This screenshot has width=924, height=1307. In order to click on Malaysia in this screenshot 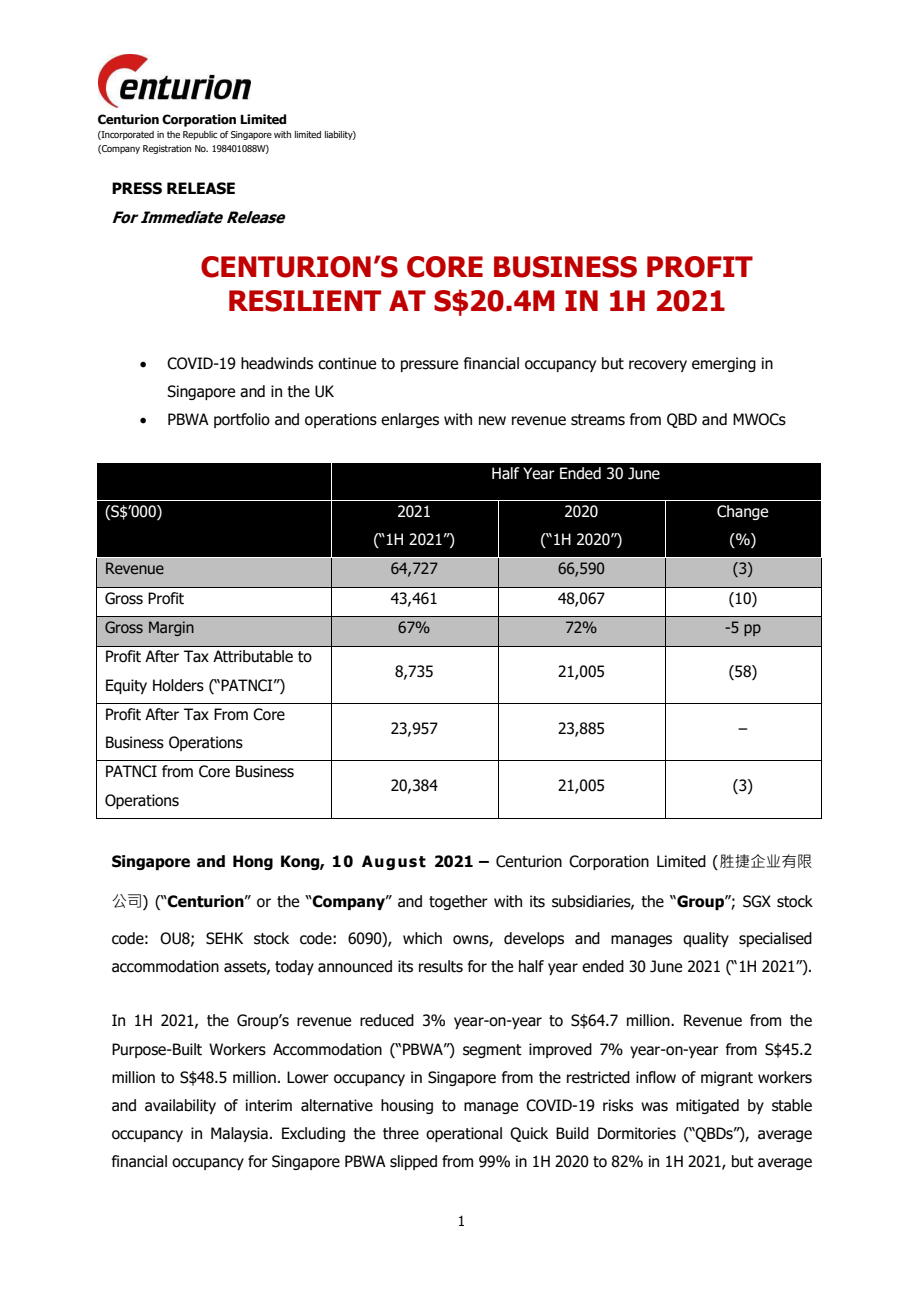, I will do `click(239, 1134)`.
